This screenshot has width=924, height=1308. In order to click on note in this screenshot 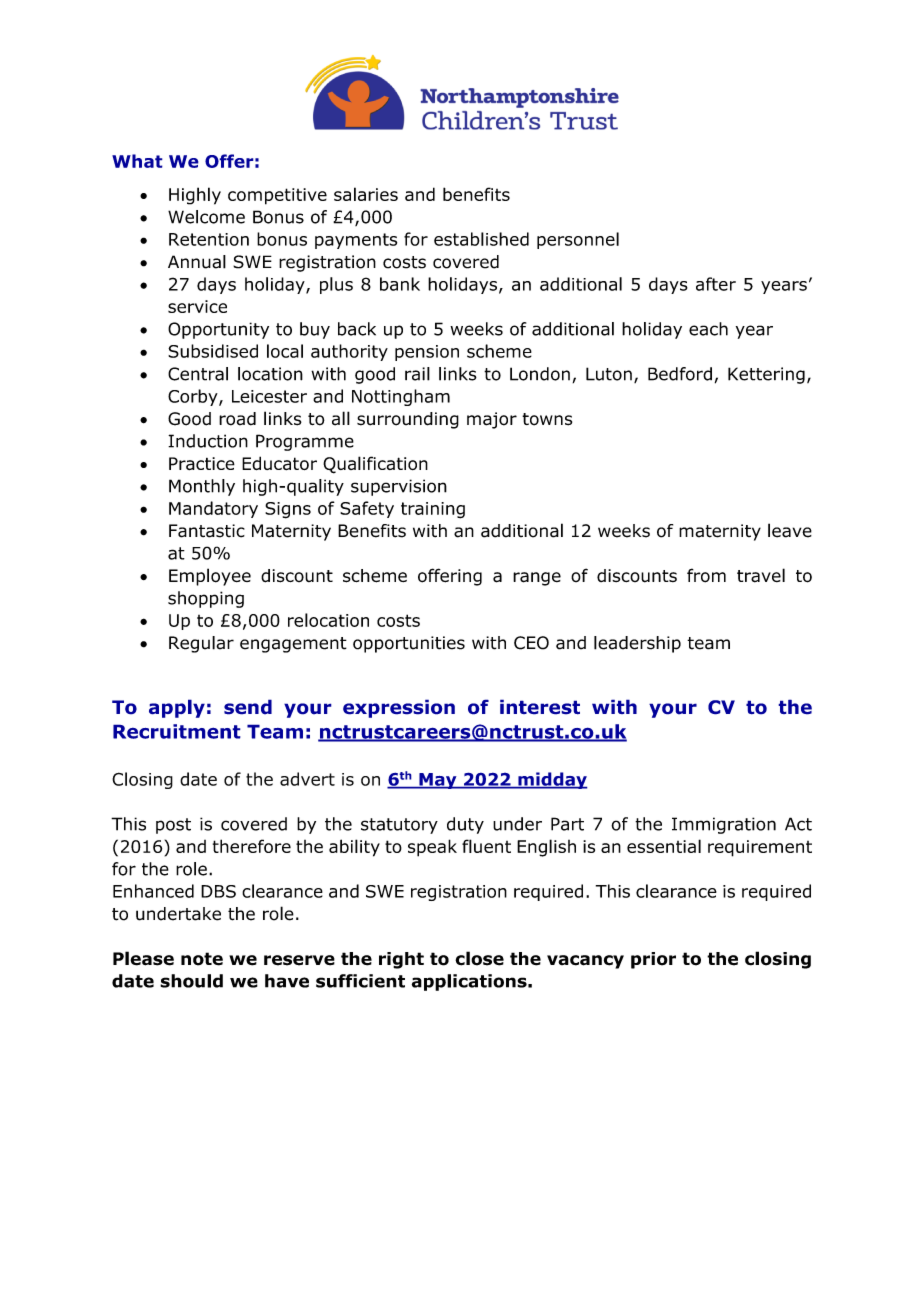, I will do `click(202, 959)`.
